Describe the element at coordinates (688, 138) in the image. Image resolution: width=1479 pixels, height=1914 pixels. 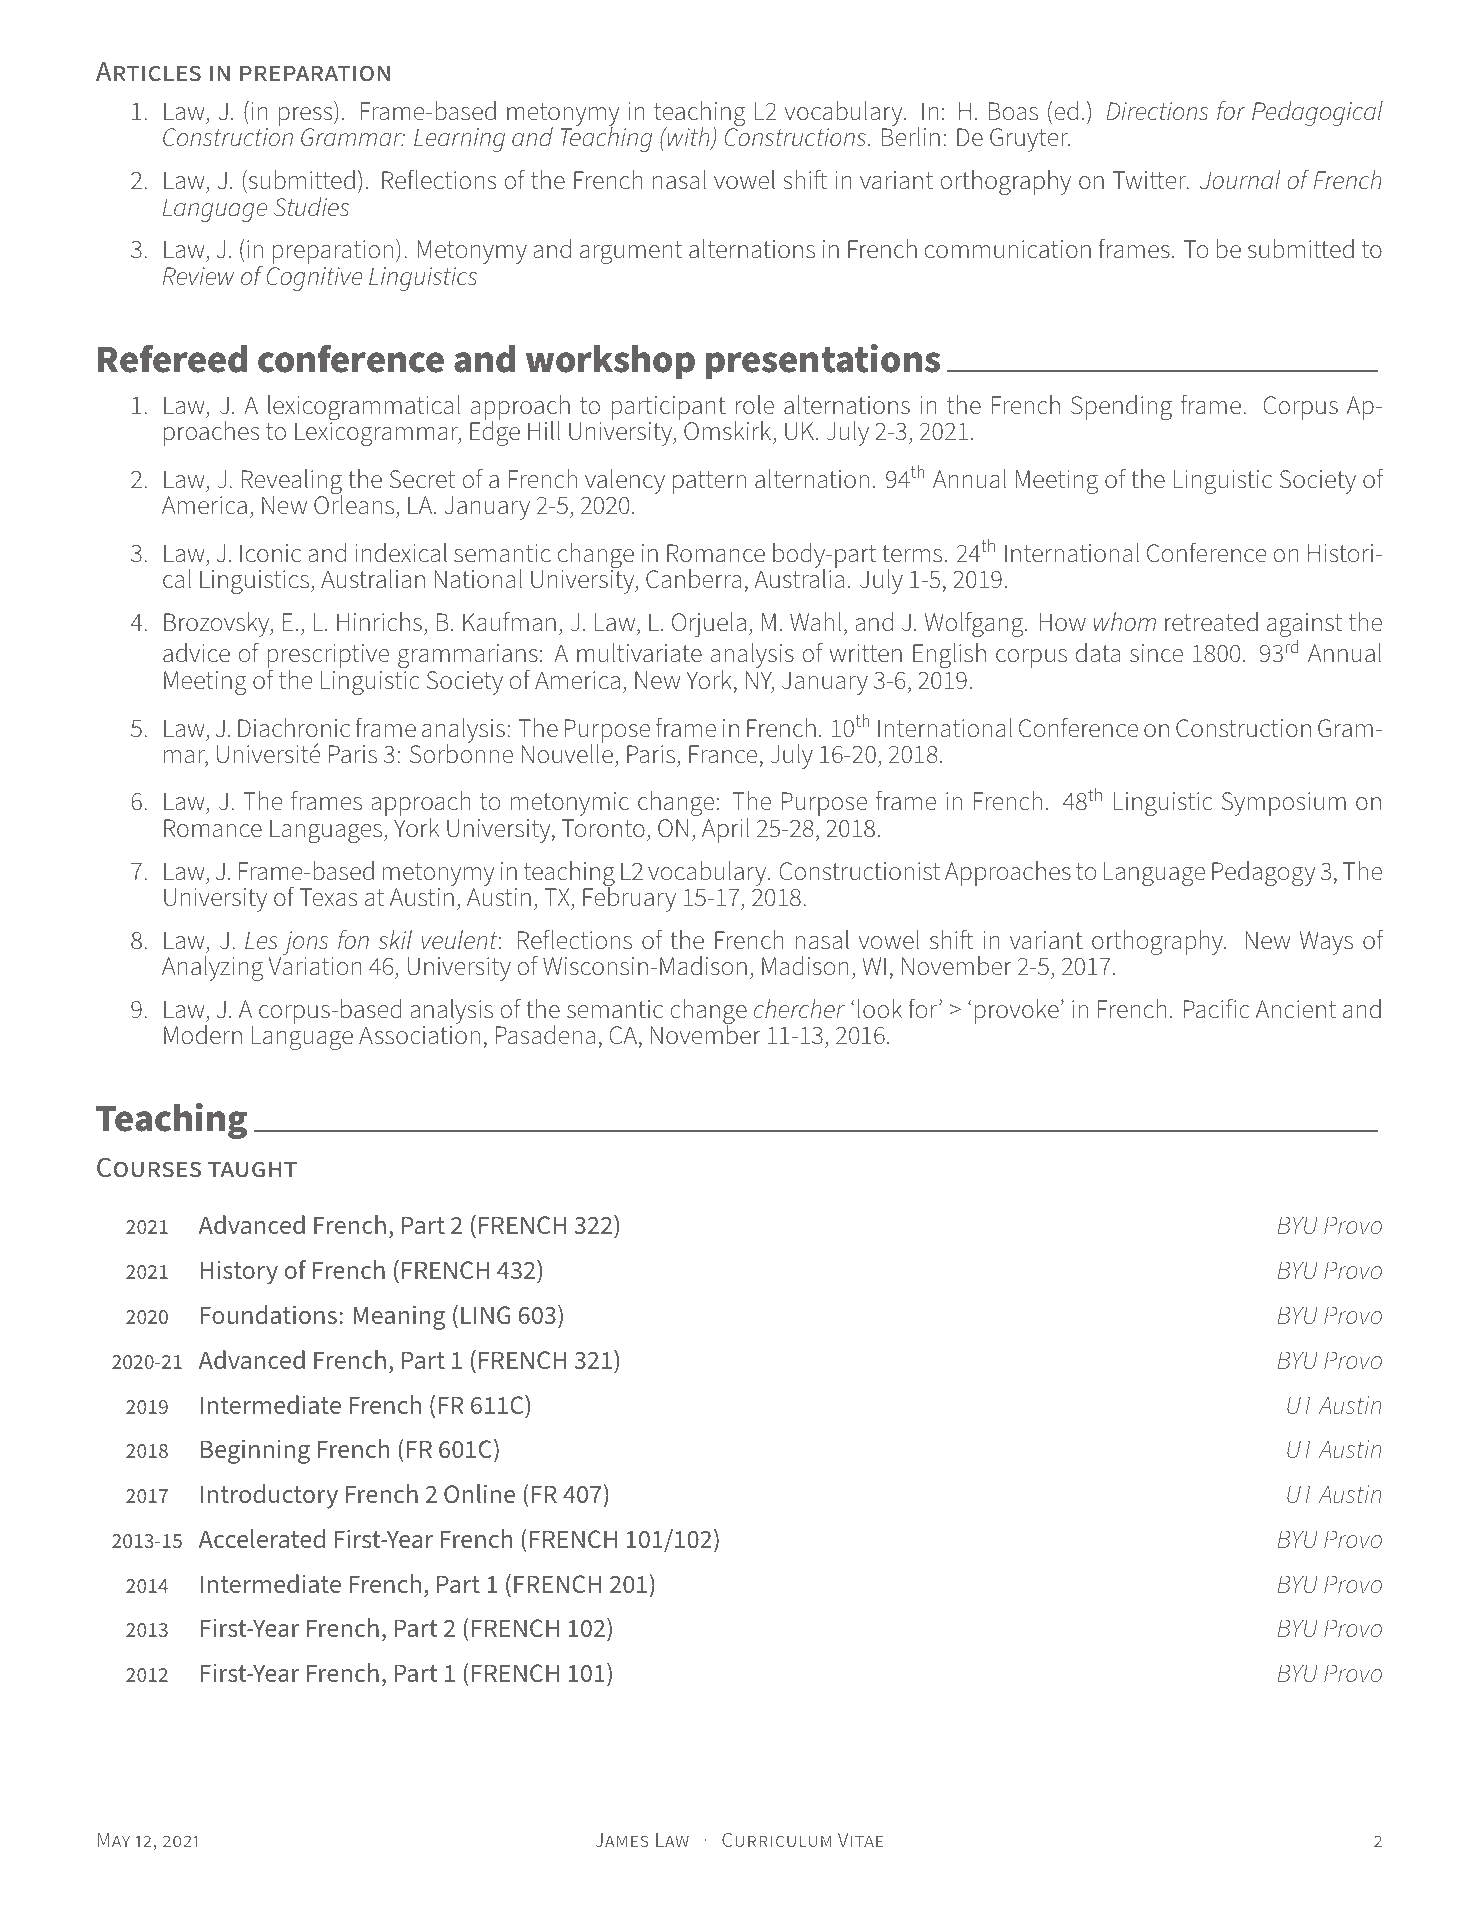
I see `with` at that location.
